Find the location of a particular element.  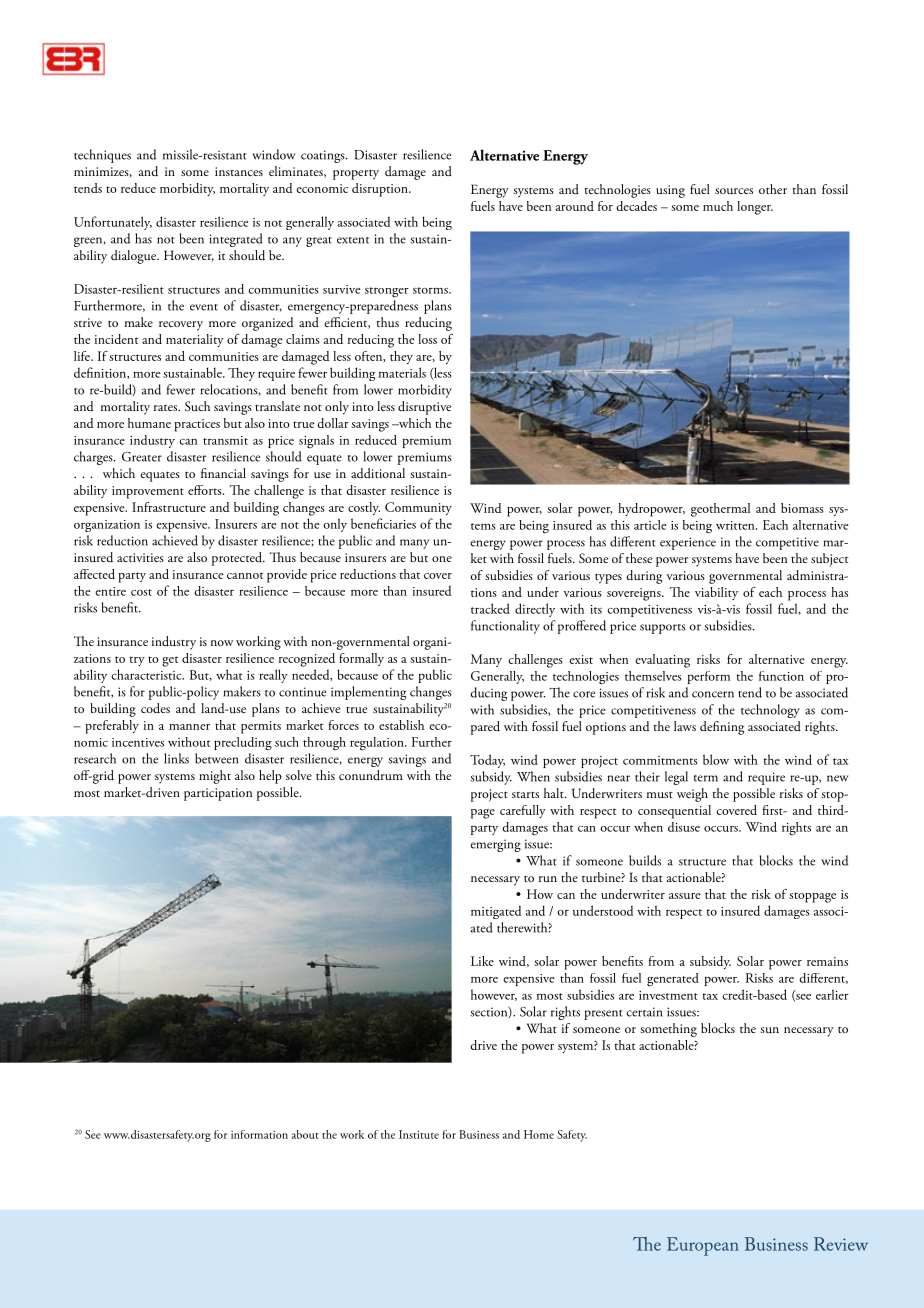

remains is located at coordinates (827, 961).
